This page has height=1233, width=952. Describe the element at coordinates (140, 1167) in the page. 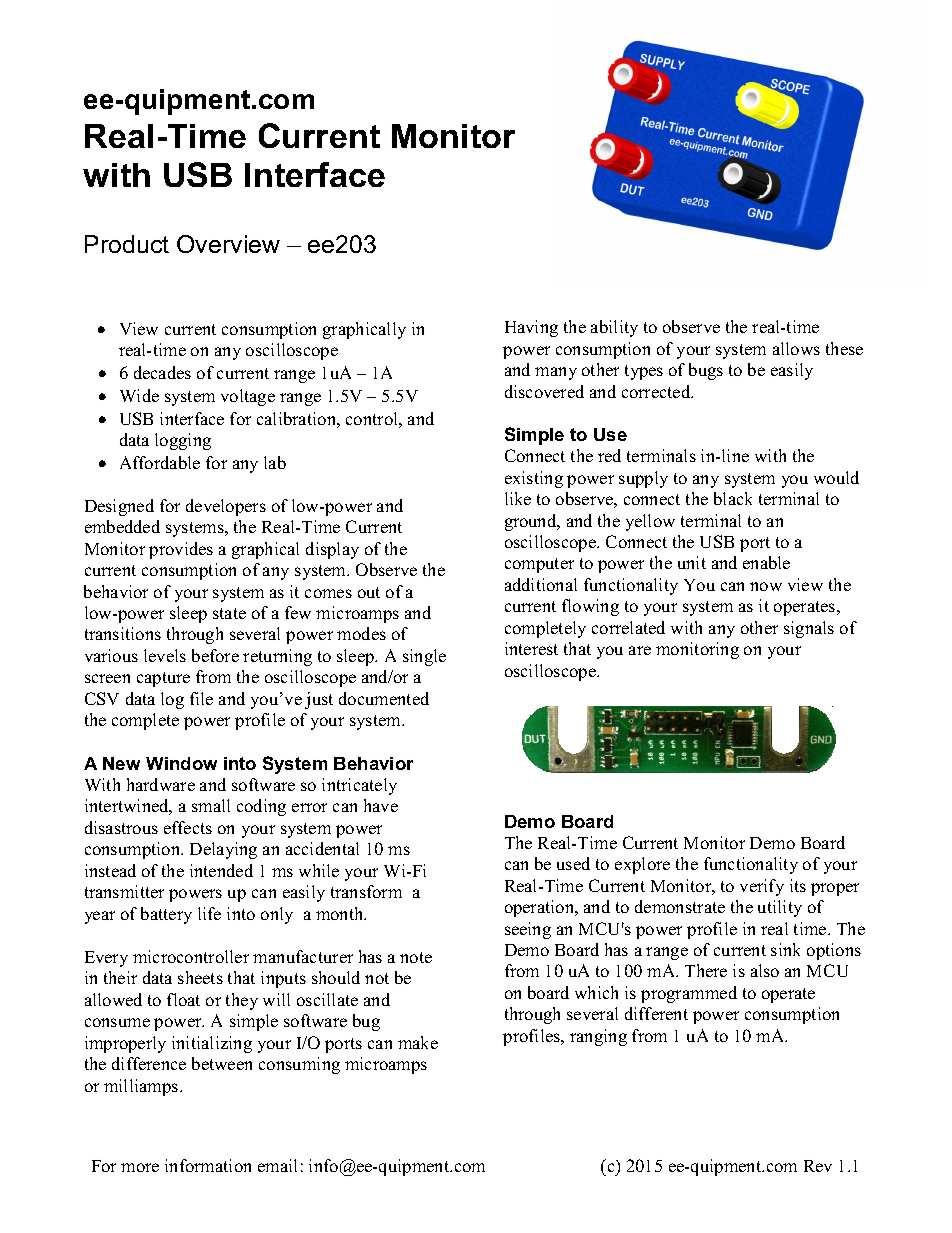

I see `more` at that location.
